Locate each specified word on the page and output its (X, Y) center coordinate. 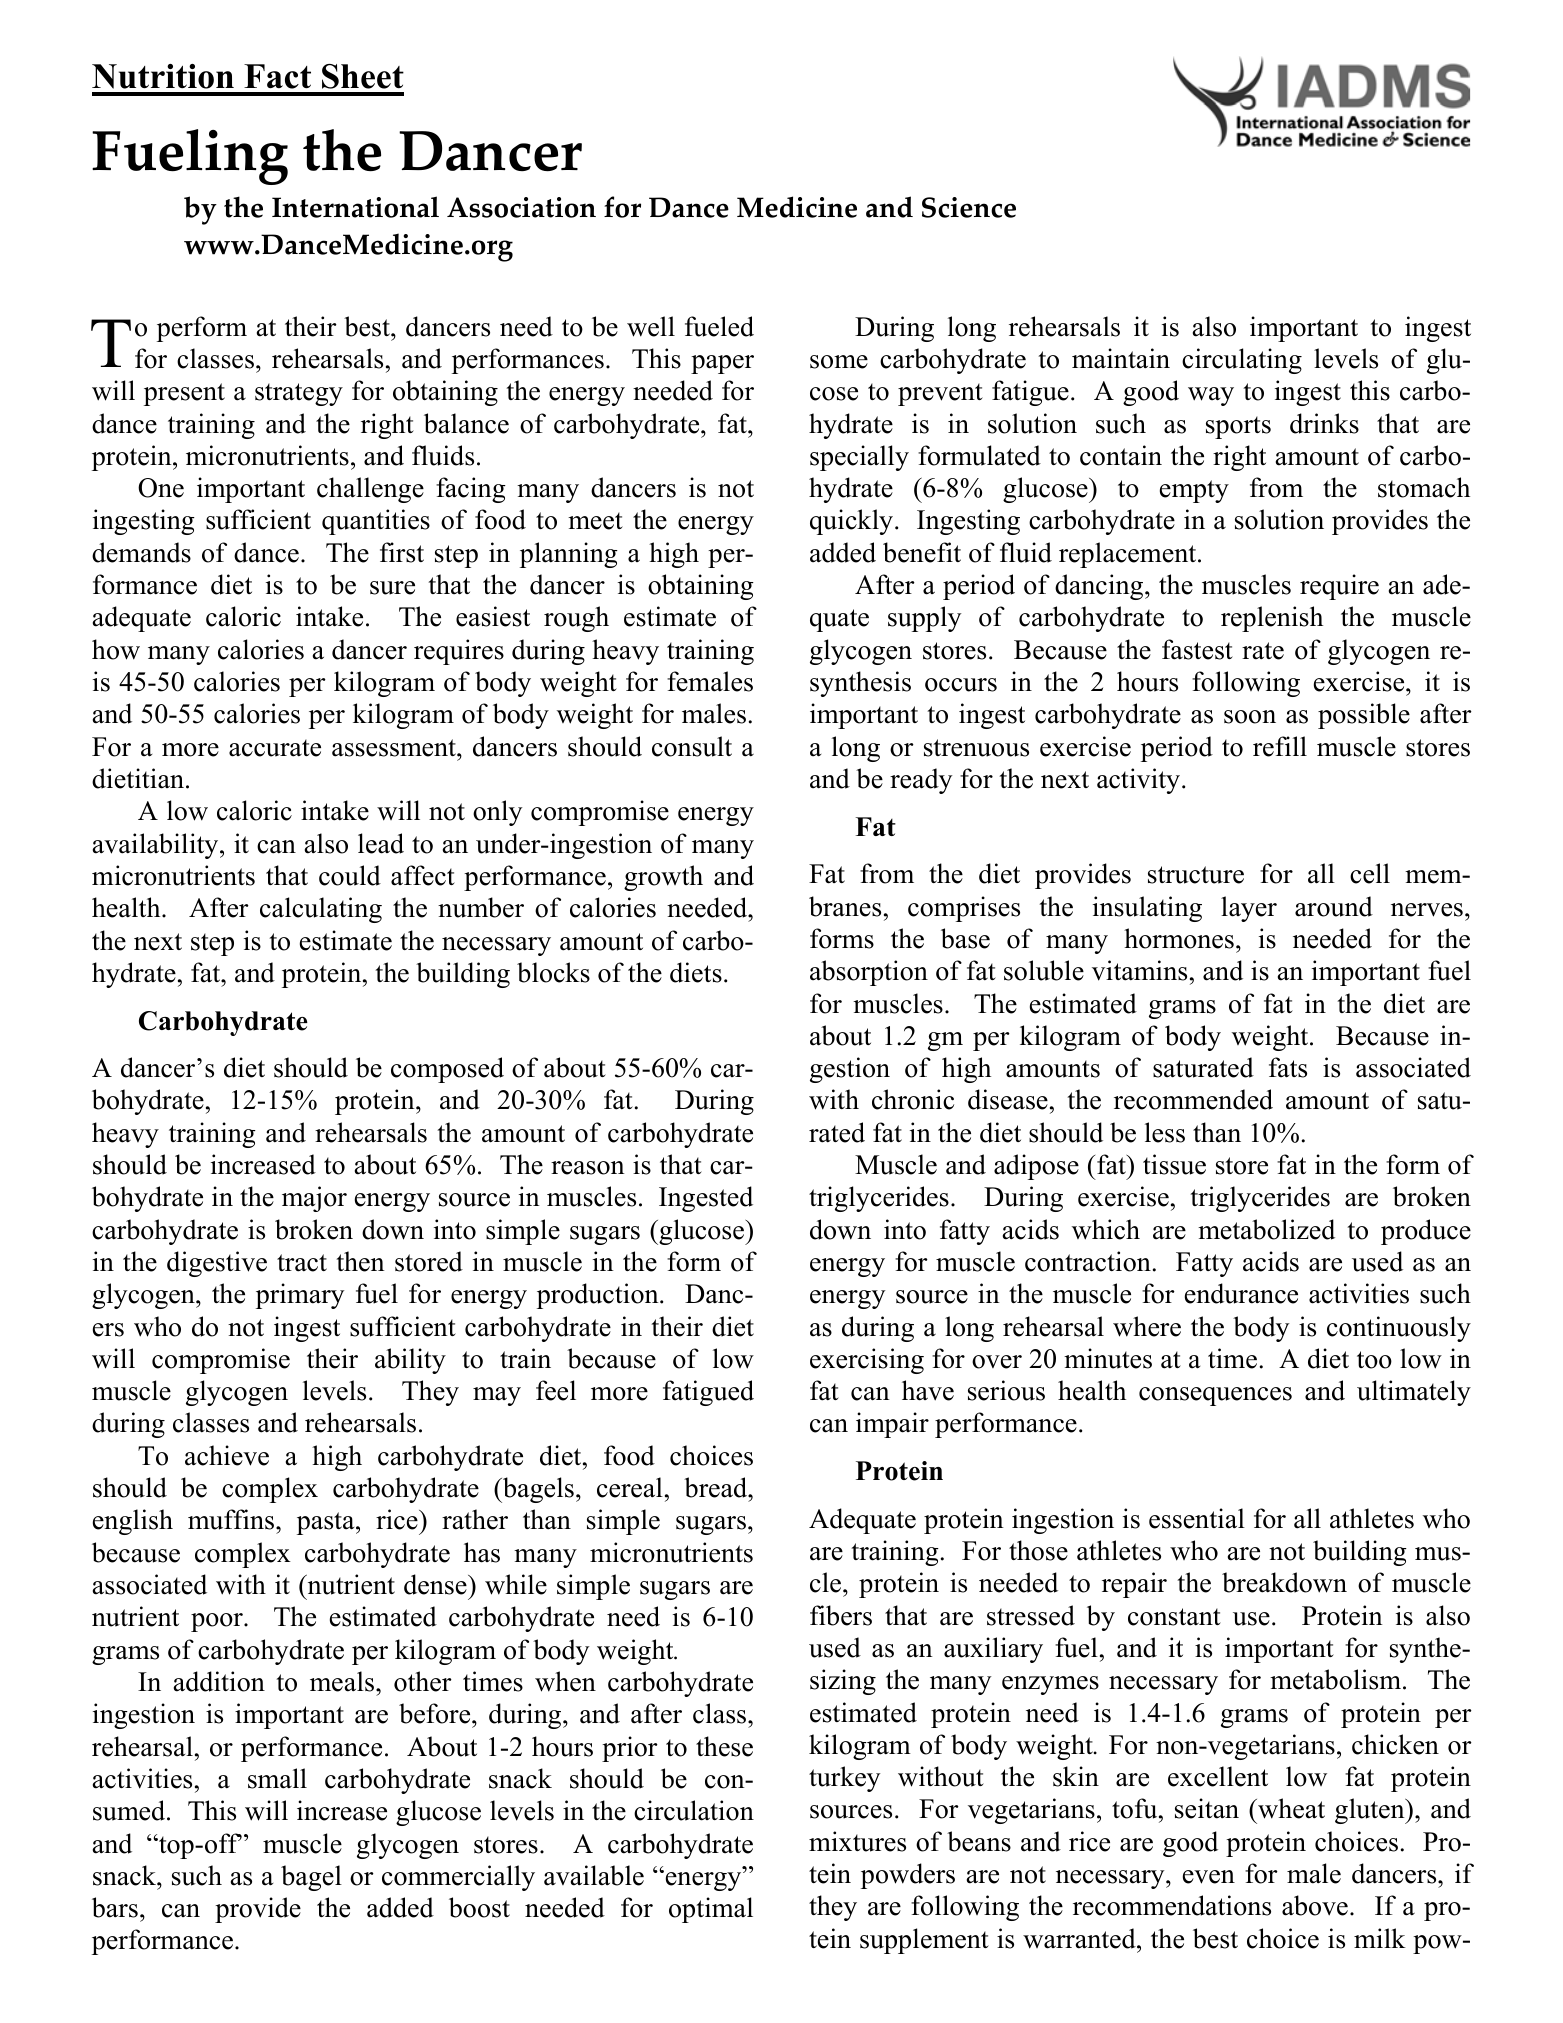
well (651, 326)
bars (115, 1907)
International (355, 207)
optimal (711, 1910)
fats (1288, 1067)
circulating (1242, 361)
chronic (913, 1099)
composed (447, 1070)
